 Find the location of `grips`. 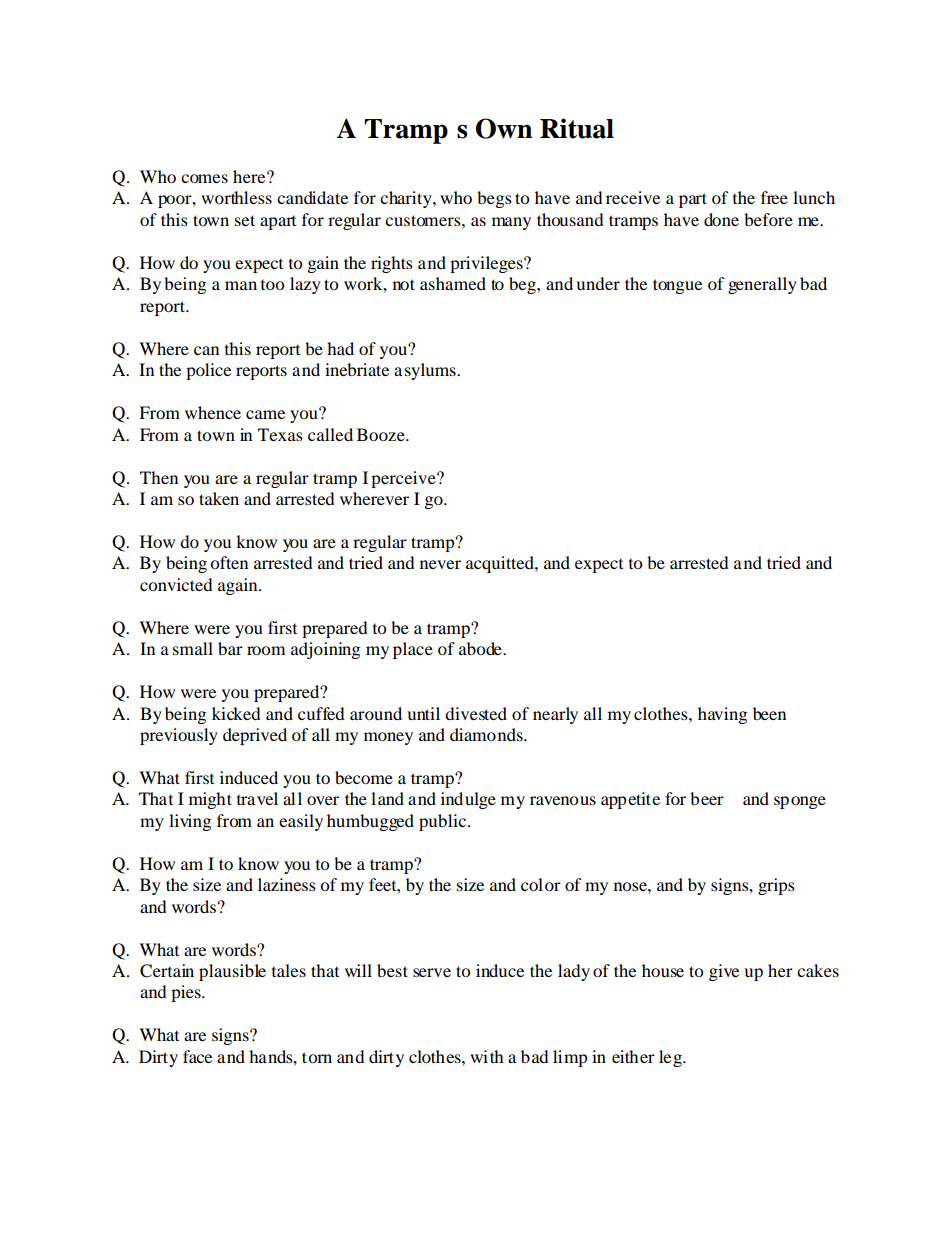

grips is located at coordinates (776, 886).
